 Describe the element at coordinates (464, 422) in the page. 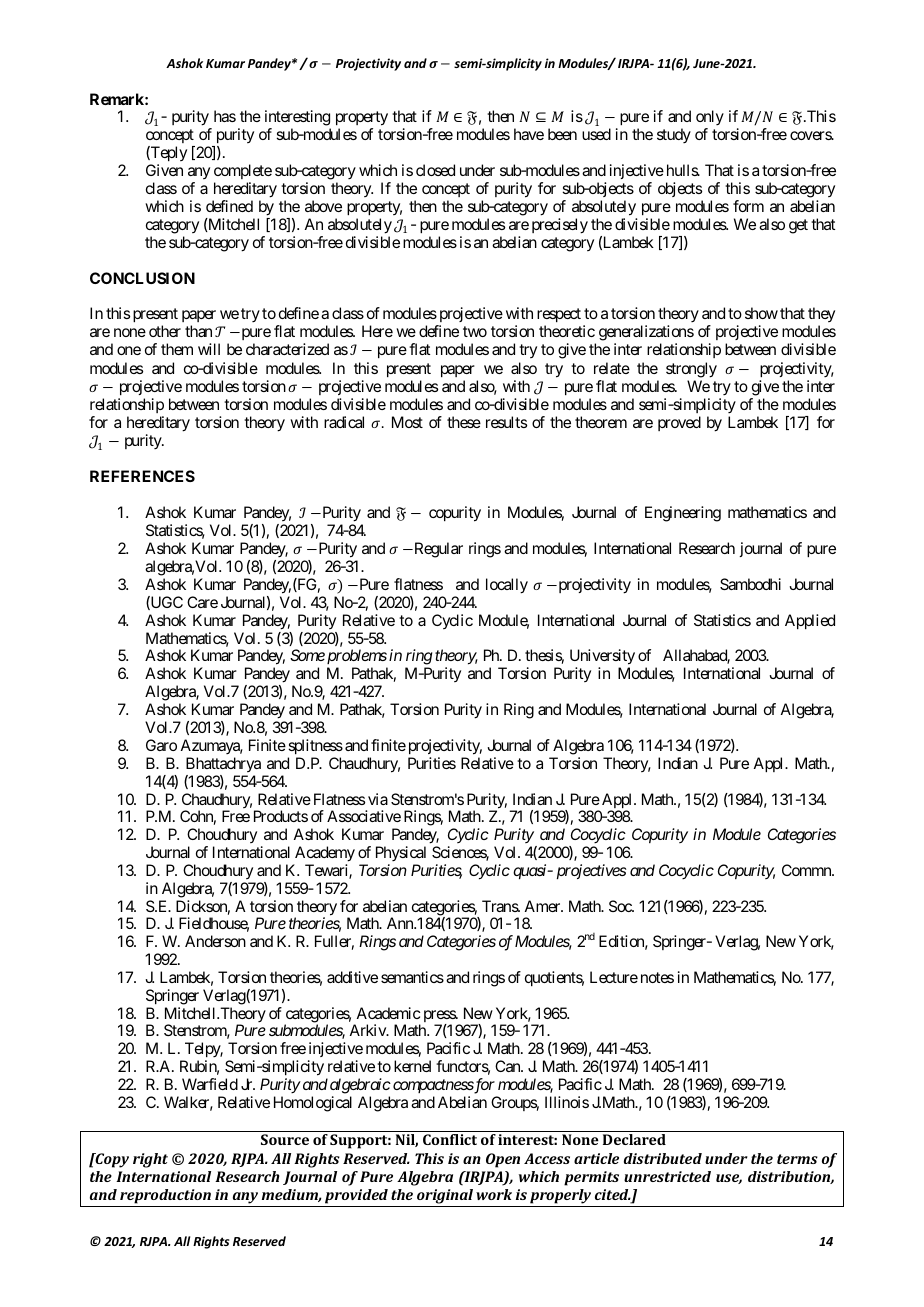

I see `these` at that location.
